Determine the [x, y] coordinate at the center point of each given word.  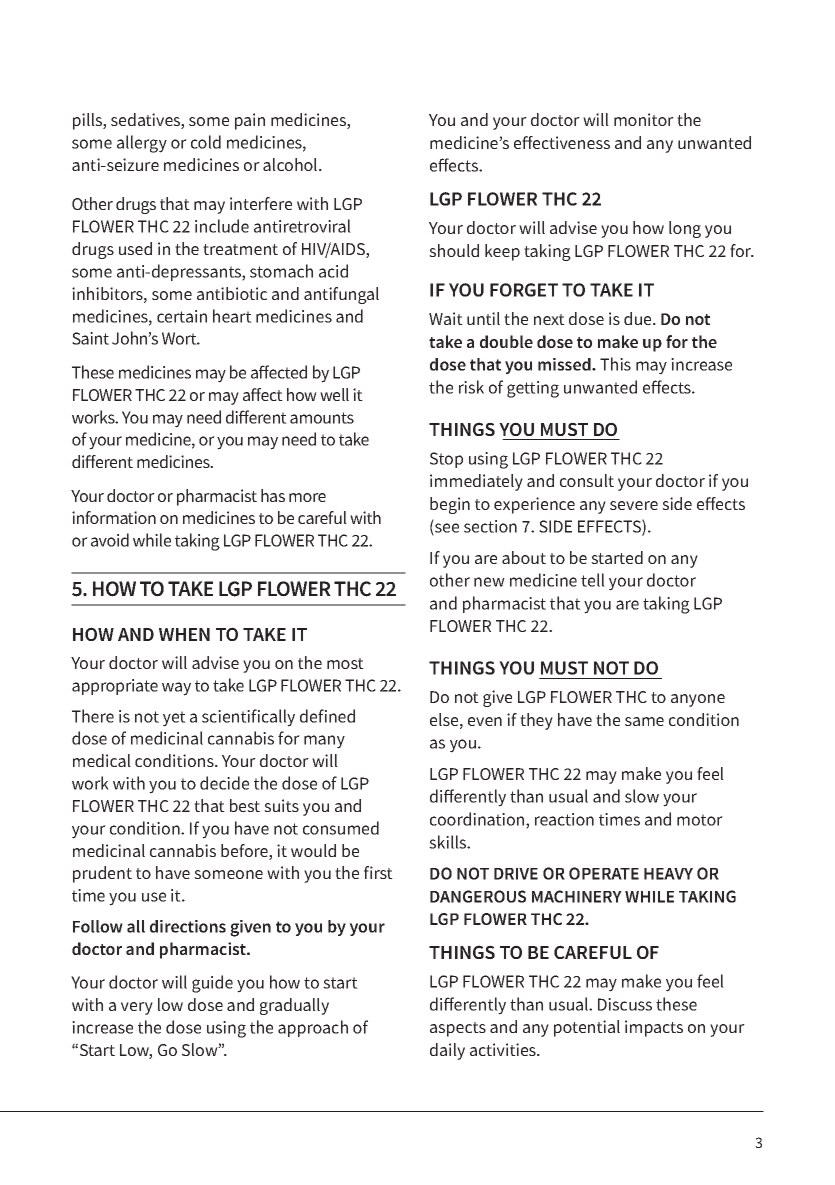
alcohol [291, 164]
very [137, 1008]
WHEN [184, 634]
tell [593, 580]
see [446, 529]
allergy [142, 144]
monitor [644, 119]
